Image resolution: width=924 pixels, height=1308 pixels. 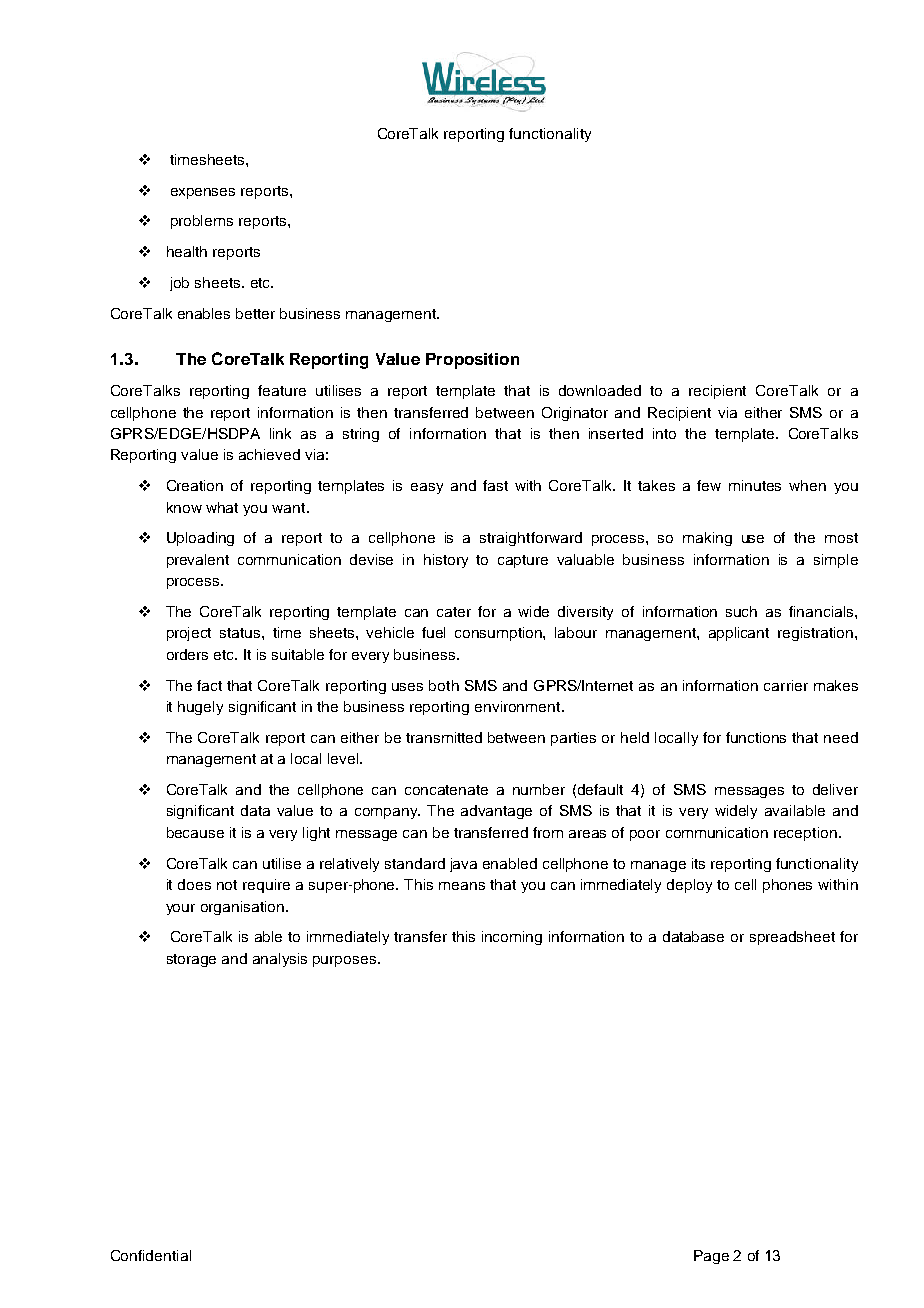 I want to click on fast, so click(x=495, y=485).
